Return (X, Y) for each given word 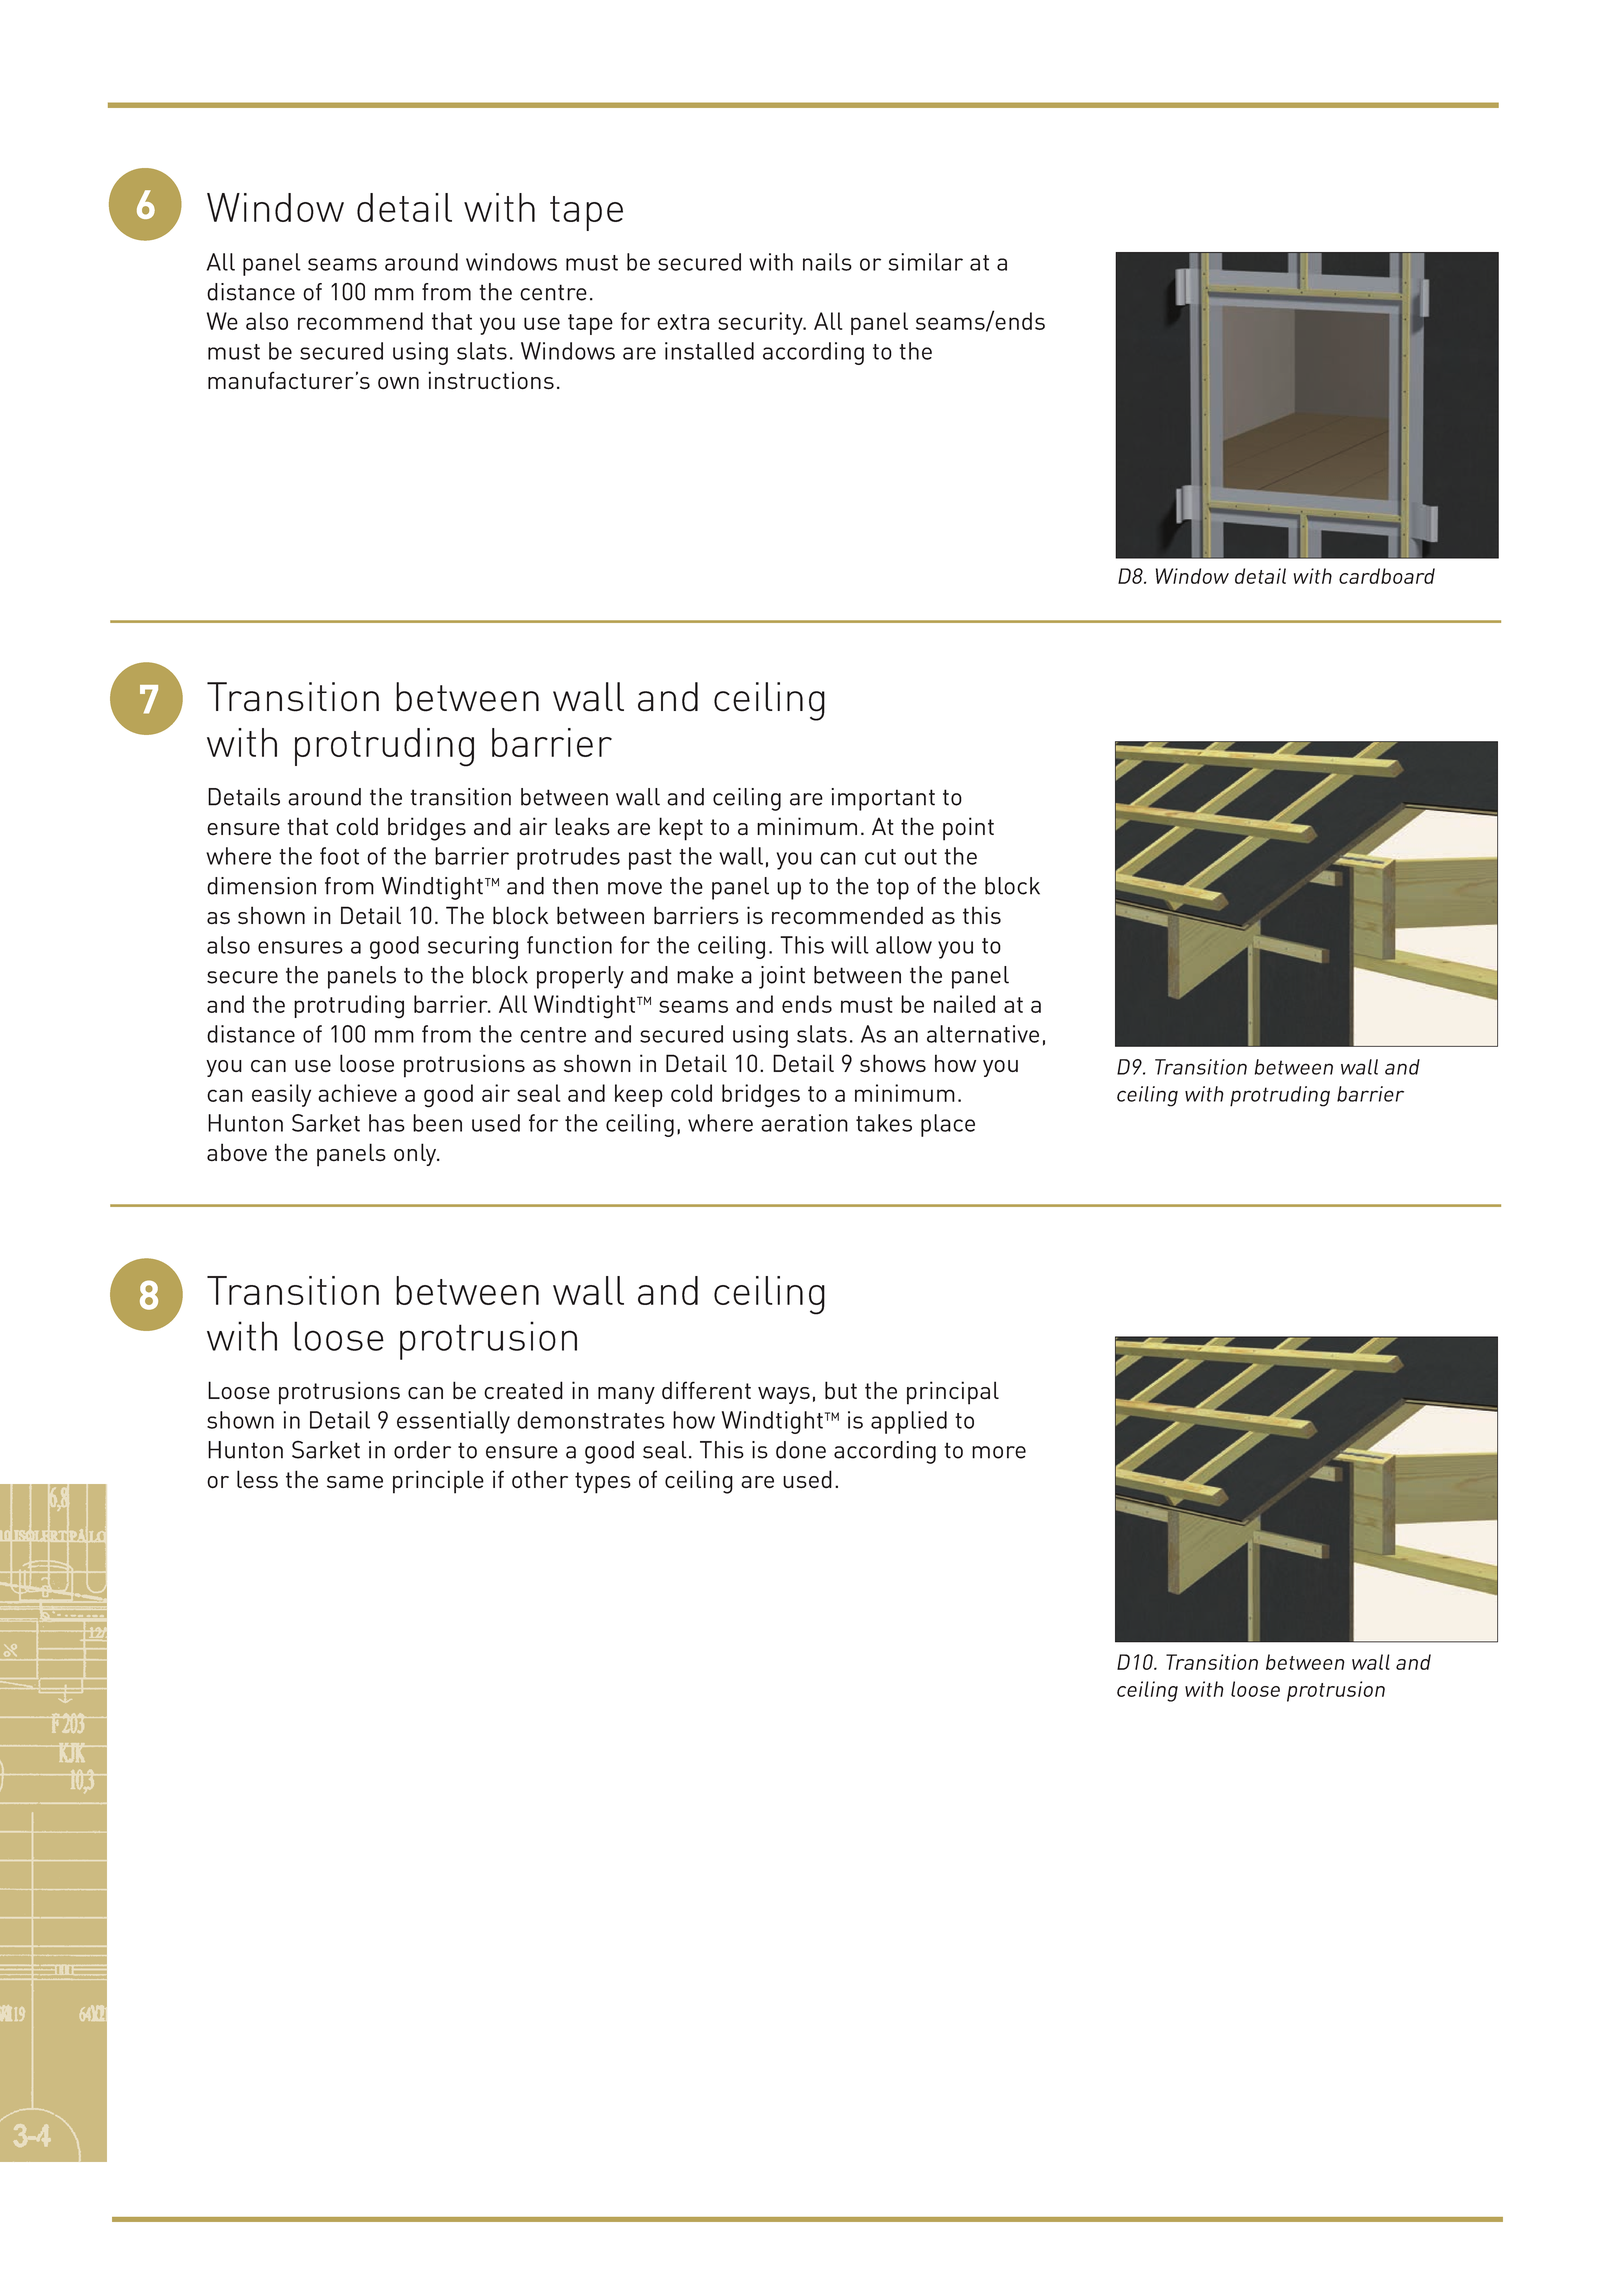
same (355, 1482)
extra (683, 322)
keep (639, 1095)
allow (904, 945)
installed (709, 351)
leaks (582, 826)
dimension (261, 886)
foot (339, 856)
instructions (491, 380)
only (416, 1154)
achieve (357, 1093)
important (883, 799)
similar (926, 262)
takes (884, 1123)
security (761, 323)
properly (580, 977)
